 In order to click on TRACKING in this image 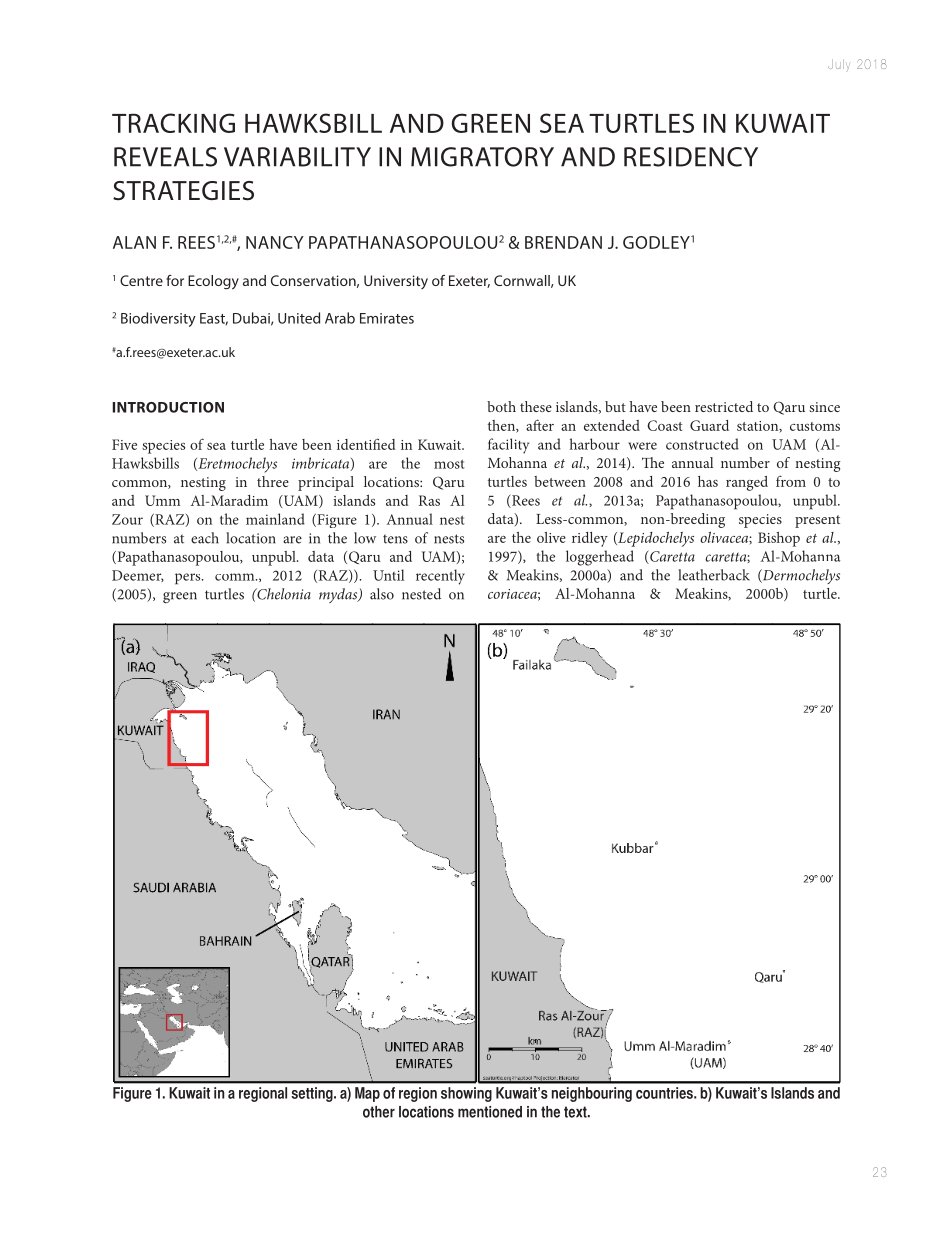, I will do `click(173, 123)`.
